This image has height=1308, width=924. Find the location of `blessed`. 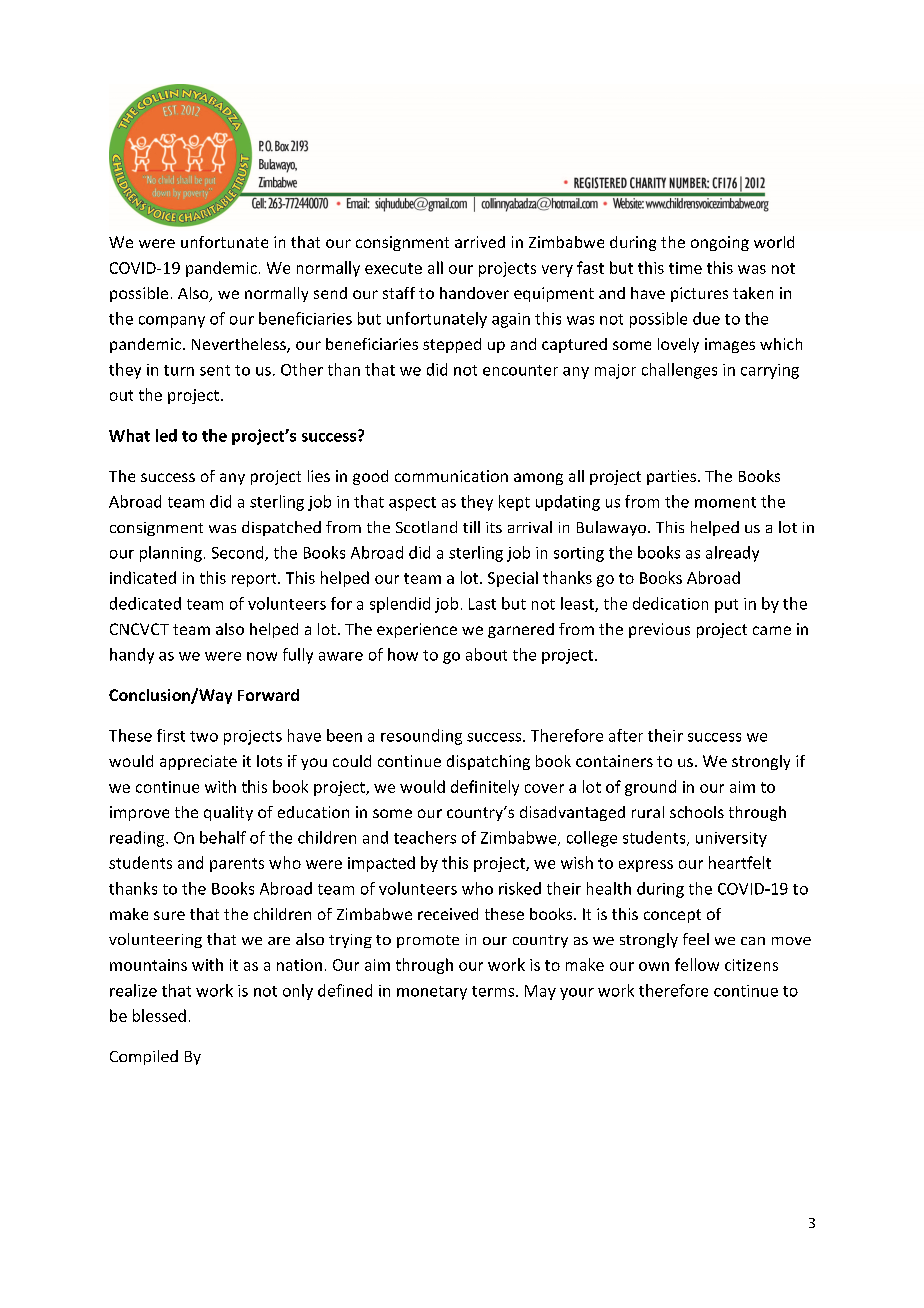

blessed is located at coordinates (159, 1015).
